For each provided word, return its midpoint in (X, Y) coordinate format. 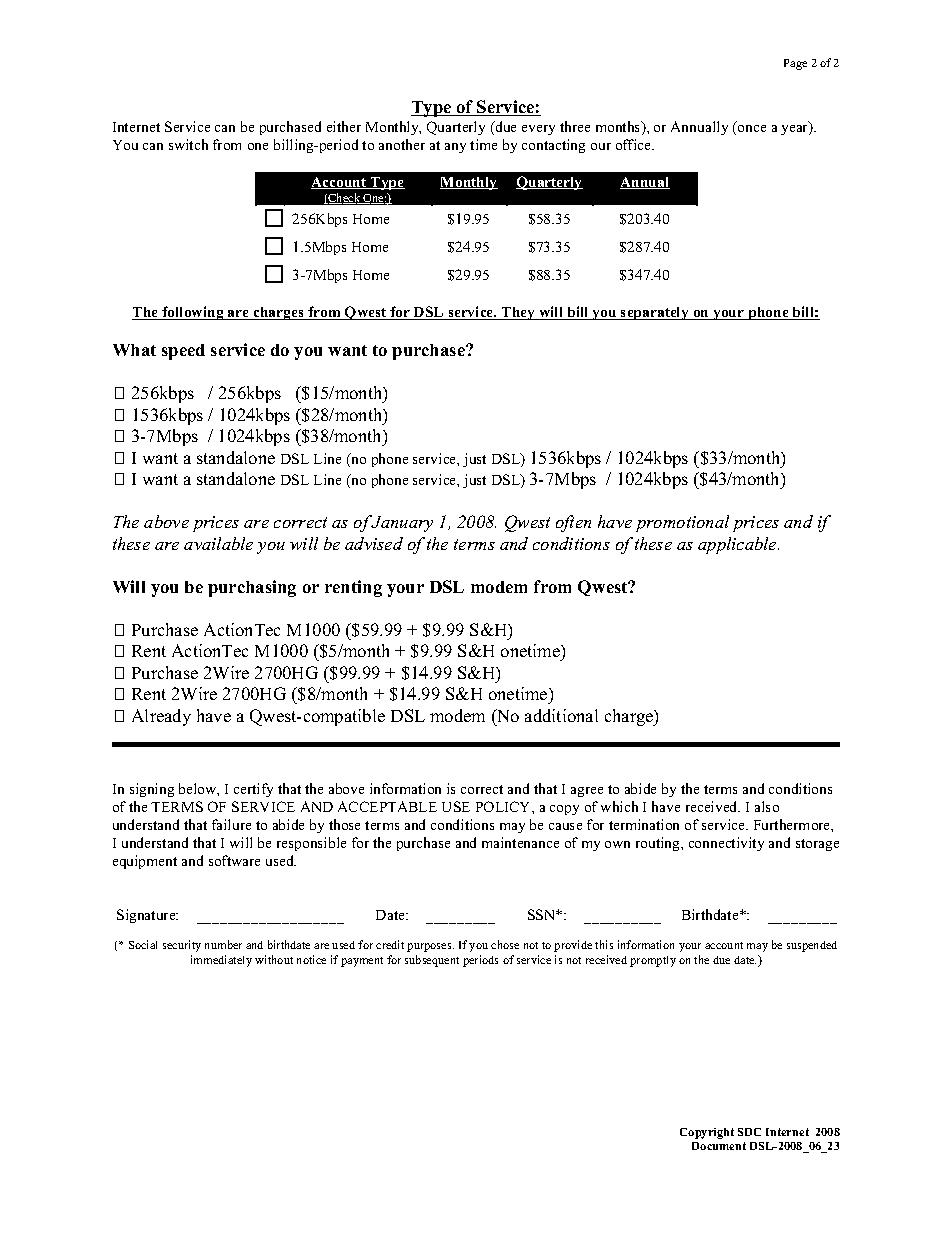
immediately (221, 961)
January (402, 524)
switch (188, 144)
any (455, 148)
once (752, 128)
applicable (738, 545)
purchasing (252, 588)
